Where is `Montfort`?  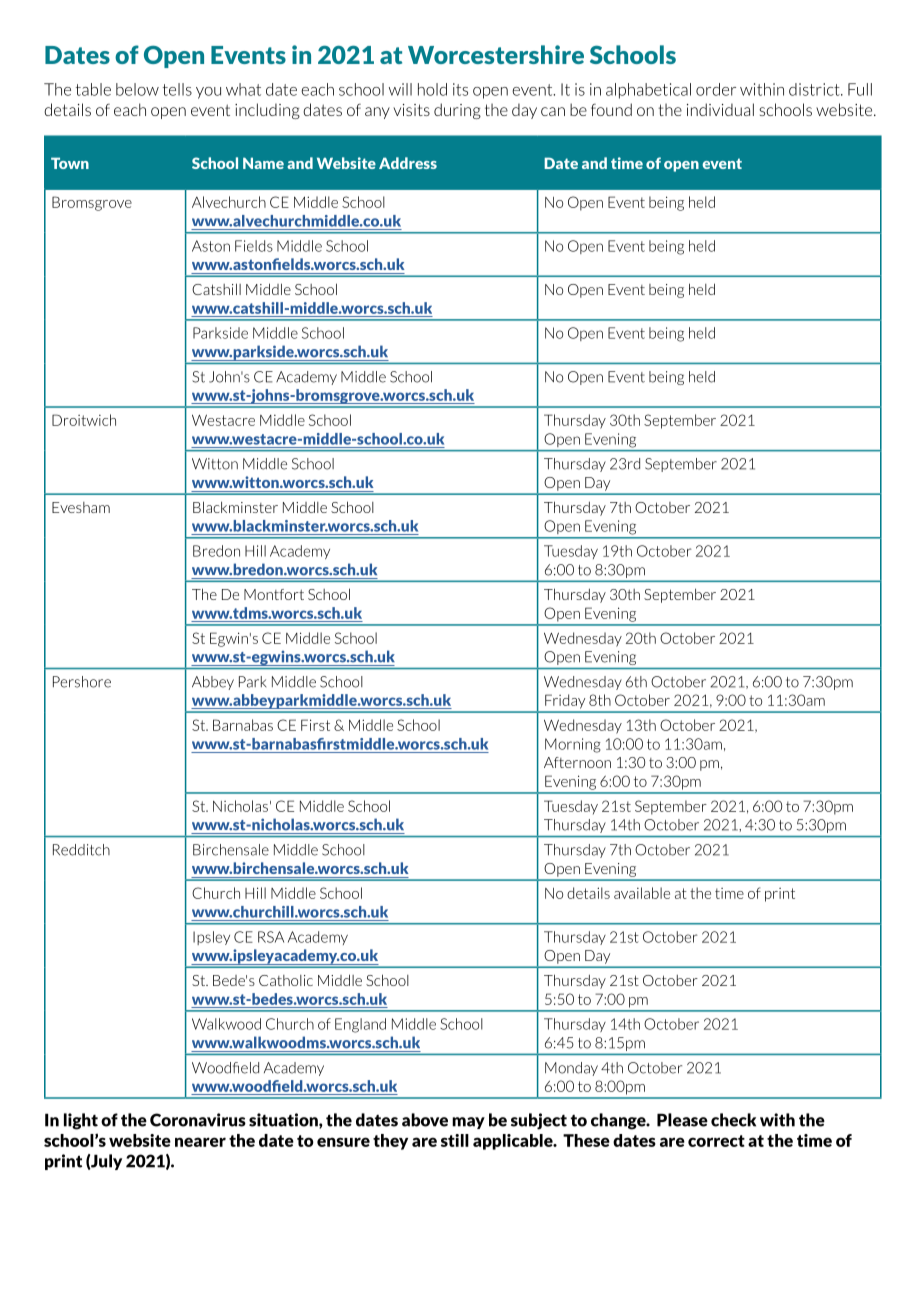 Montfort is located at coordinates (274, 594).
